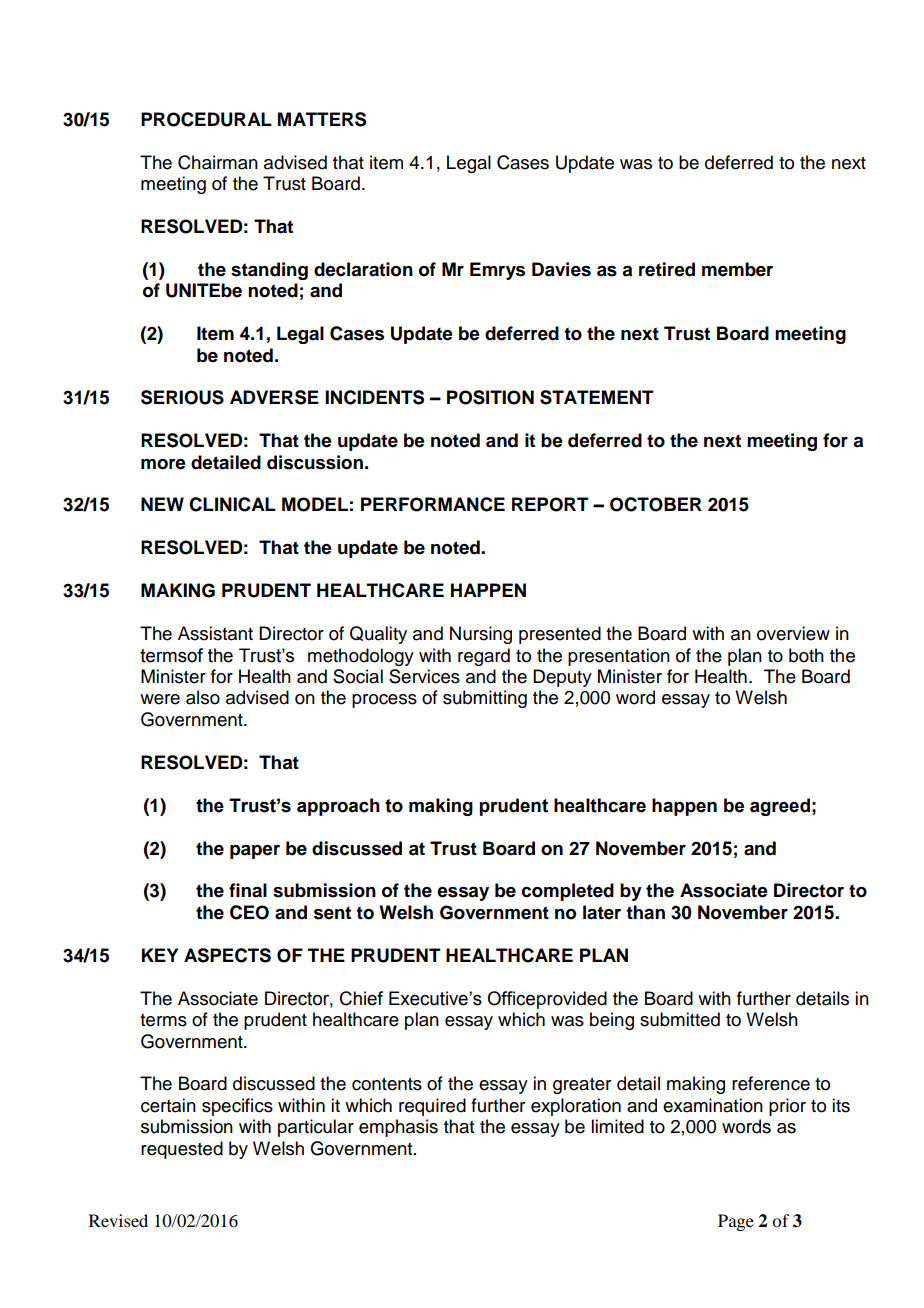  What do you see at coordinates (218, 162) in the image?
I see `Chairman` at bounding box center [218, 162].
